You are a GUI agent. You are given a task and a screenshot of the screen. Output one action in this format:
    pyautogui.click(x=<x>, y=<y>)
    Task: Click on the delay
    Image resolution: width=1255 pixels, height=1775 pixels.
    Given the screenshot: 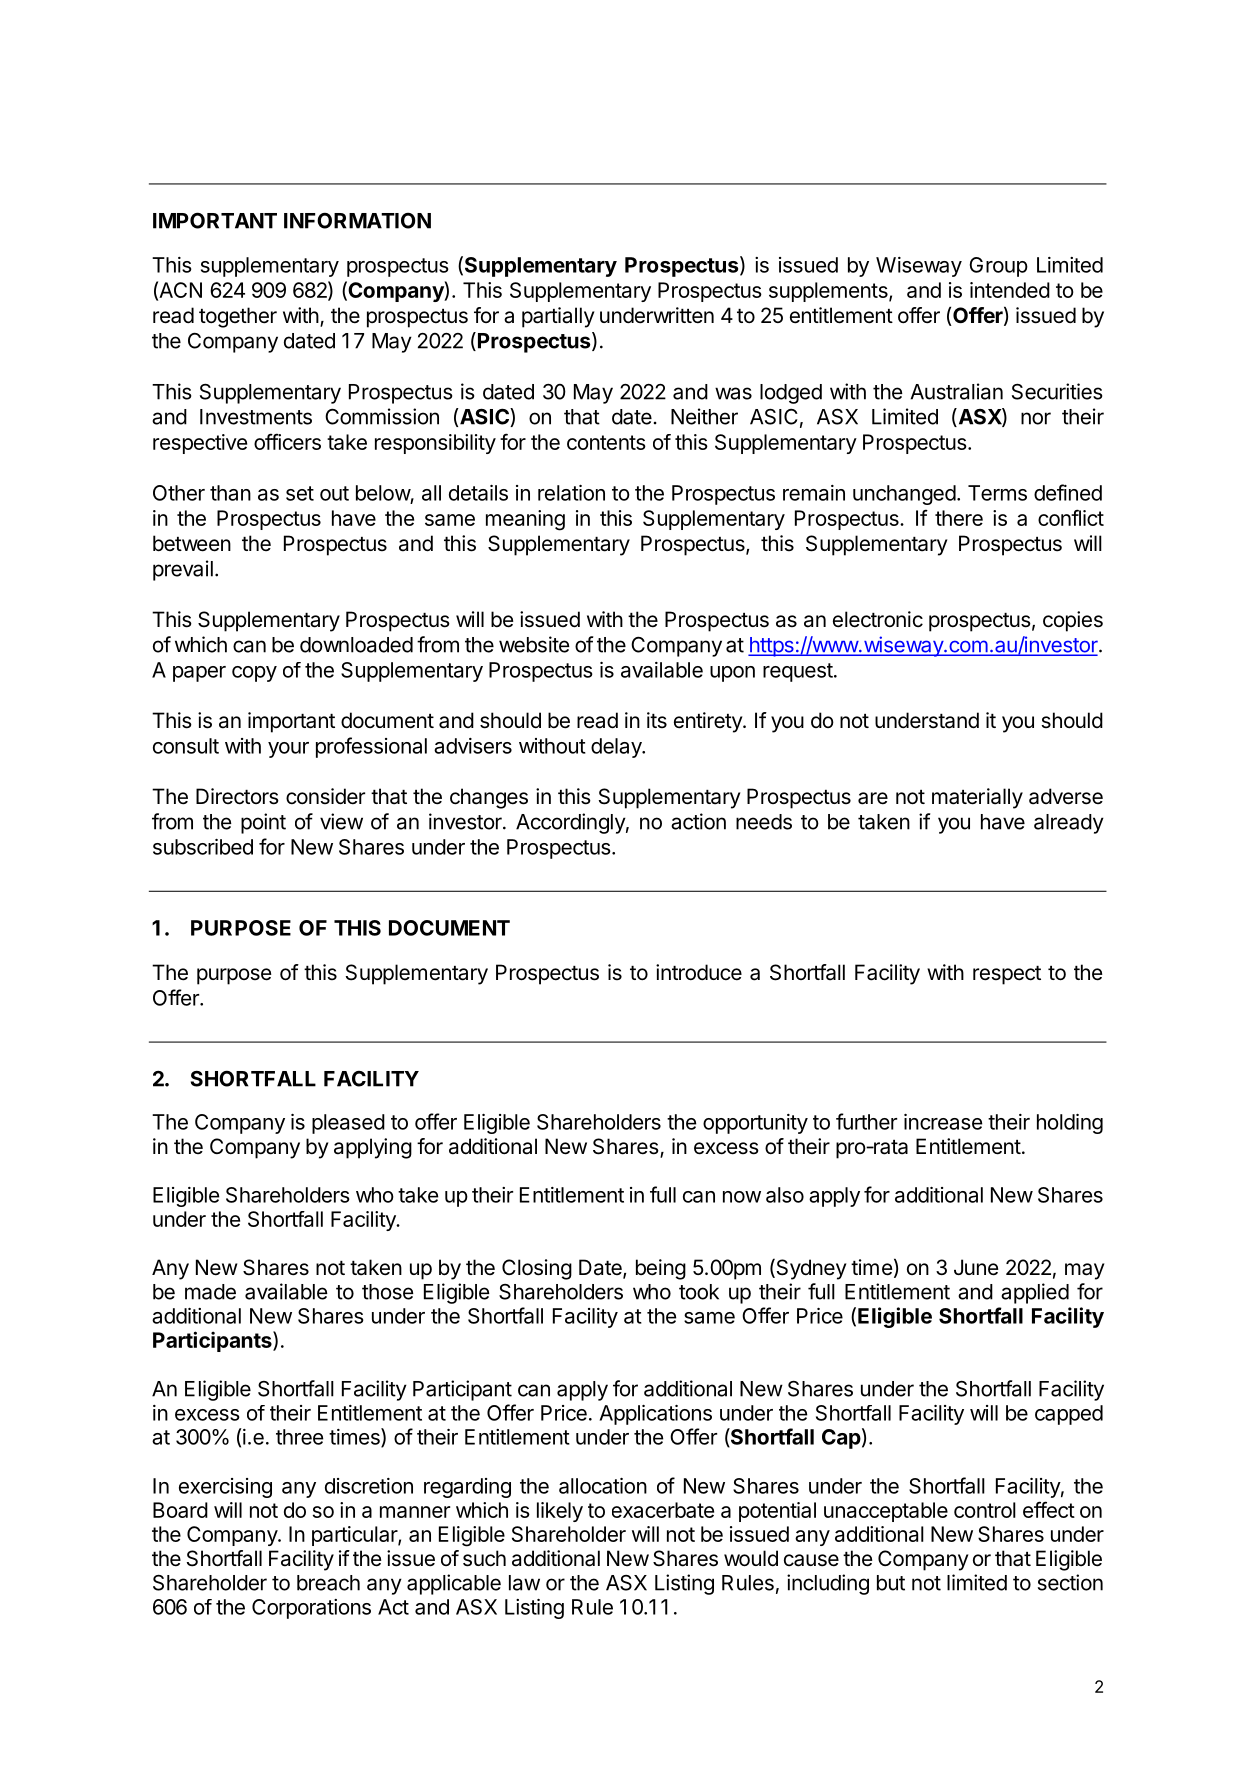 What is the action you would take?
    pyautogui.click(x=617, y=748)
